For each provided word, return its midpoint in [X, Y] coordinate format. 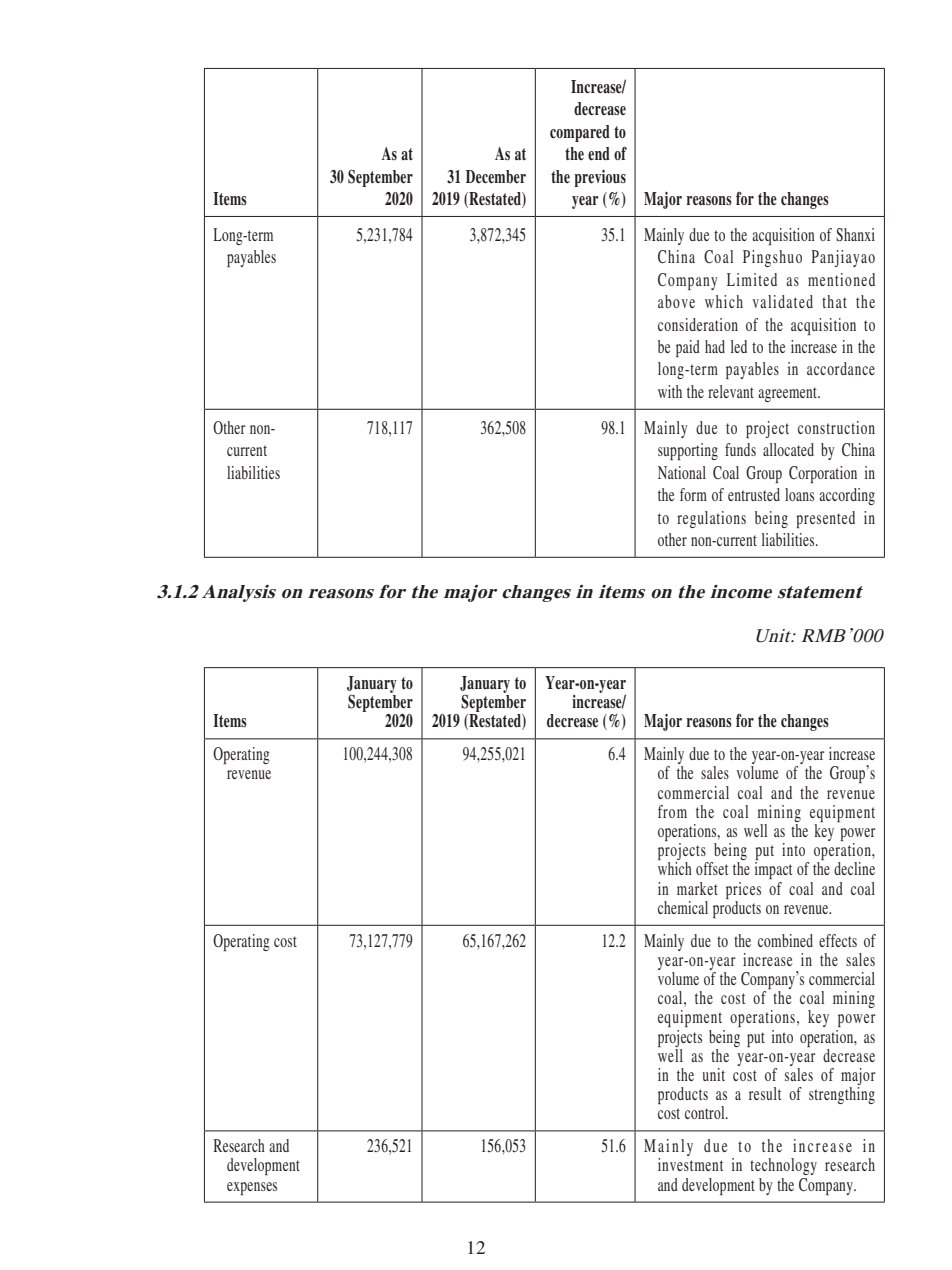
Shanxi [855, 235]
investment [690, 1164]
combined [785, 940]
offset [712, 868]
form [693, 494]
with [670, 391]
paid [688, 348]
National [682, 472]
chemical [683, 907]
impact [773, 870]
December [496, 177]
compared [580, 133]
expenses [252, 1188]
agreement [789, 394]
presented [825, 519]
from [672, 811]
